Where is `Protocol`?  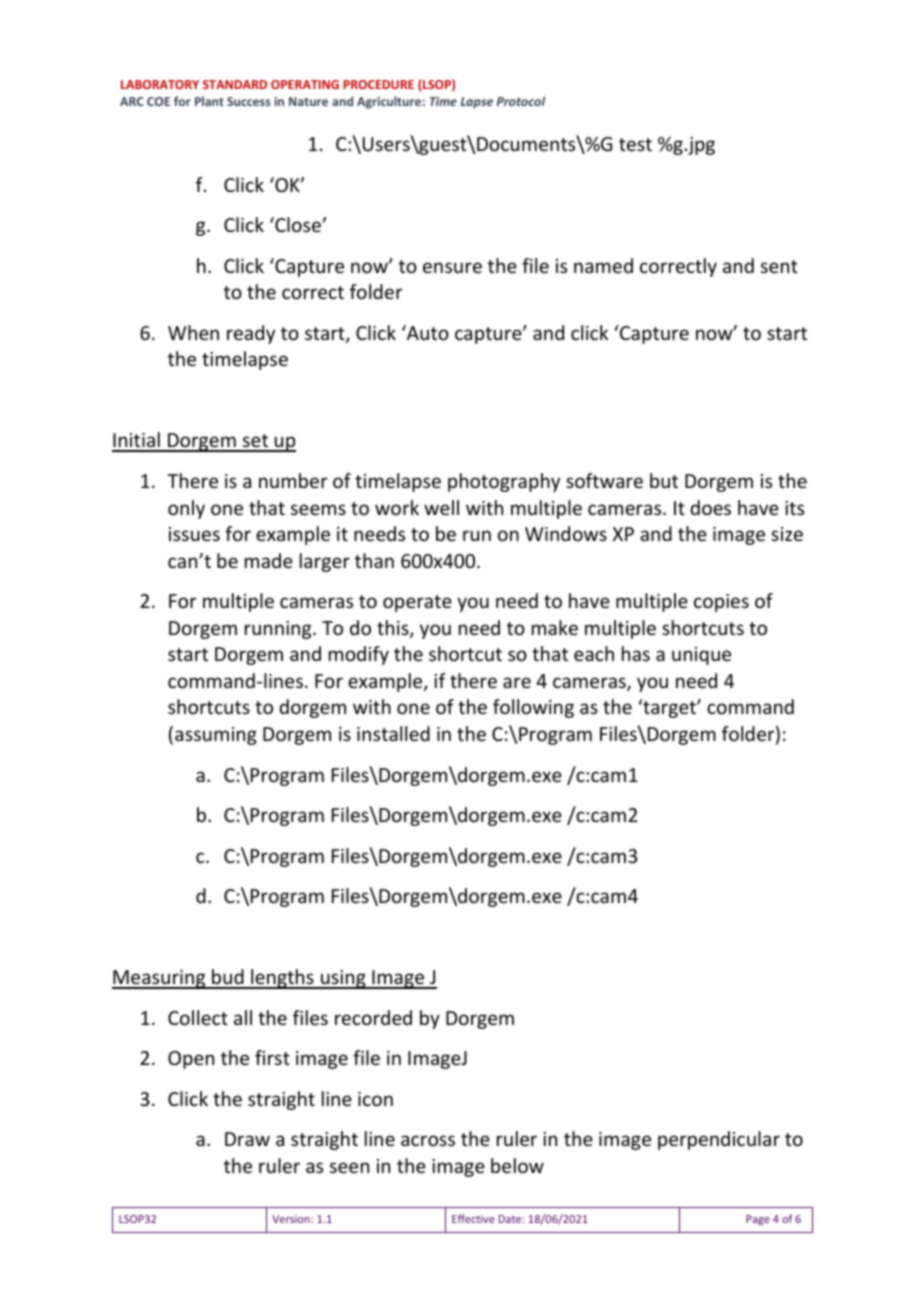 Protocol is located at coordinates (520, 101).
